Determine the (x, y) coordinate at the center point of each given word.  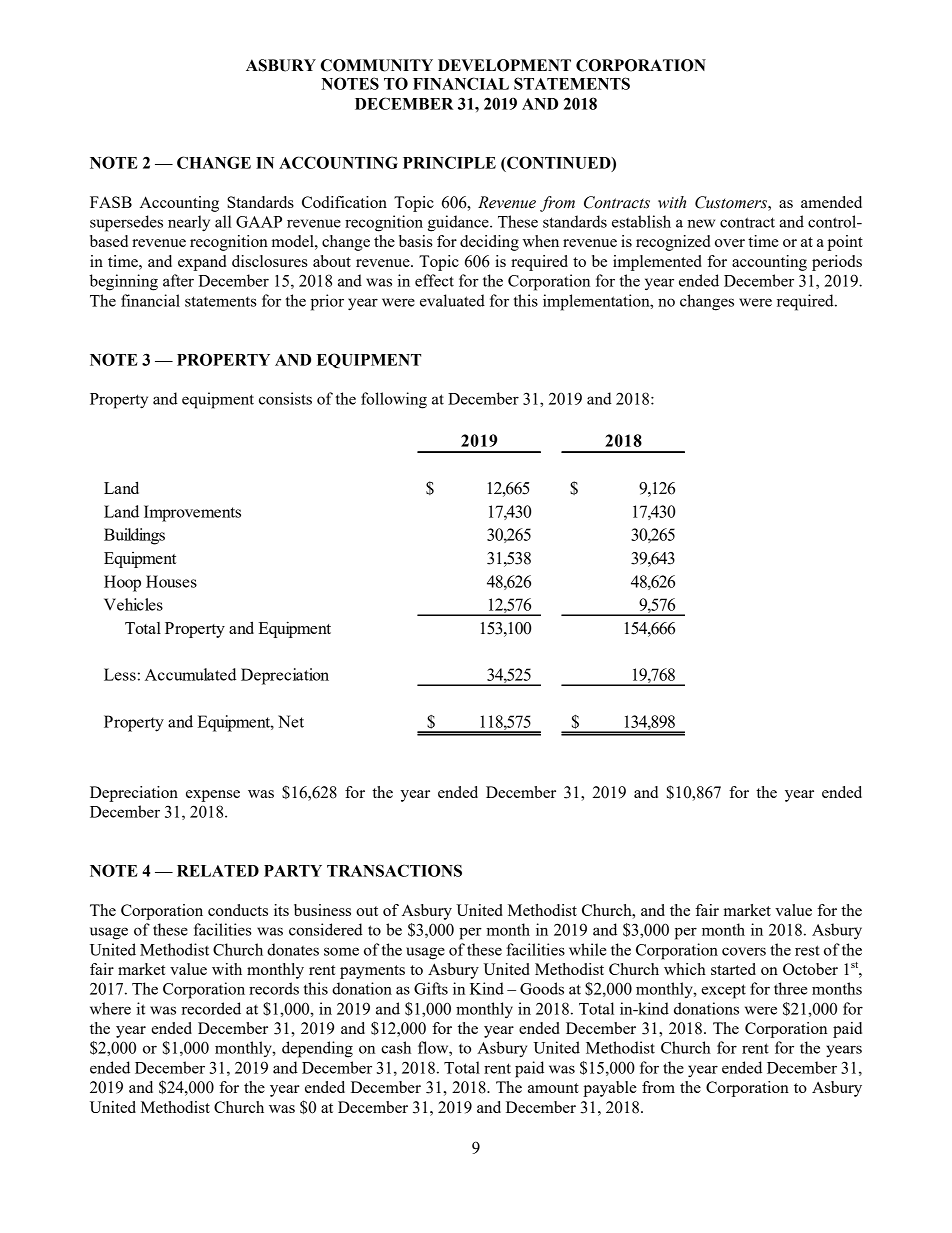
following (394, 400)
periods (837, 263)
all (223, 221)
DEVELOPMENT (504, 65)
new (701, 223)
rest (807, 950)
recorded (211, 1008)
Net (291, 721)
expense (213, 796)
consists (285, 398)
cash (396, 1047)
